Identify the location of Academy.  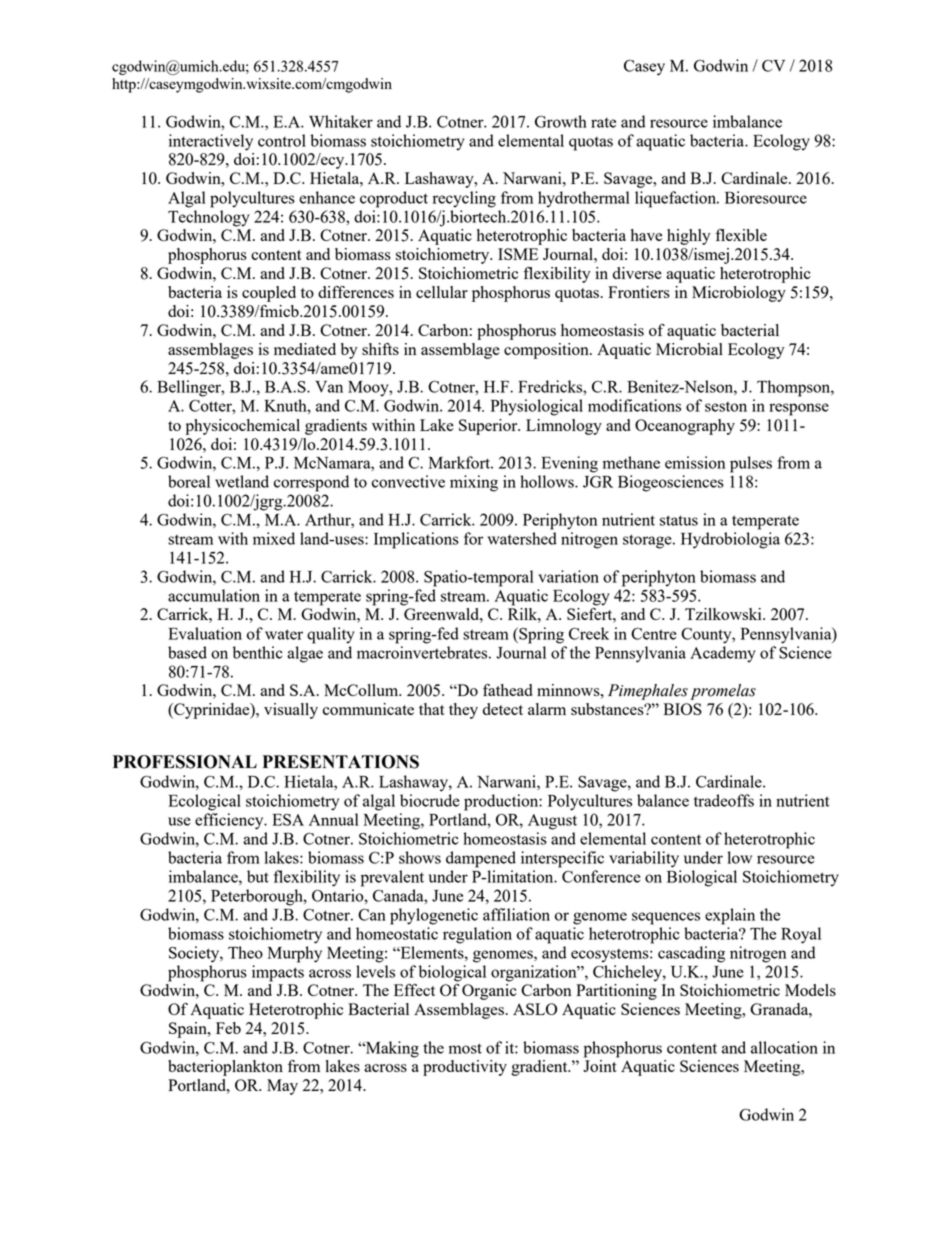
(723, 654).
